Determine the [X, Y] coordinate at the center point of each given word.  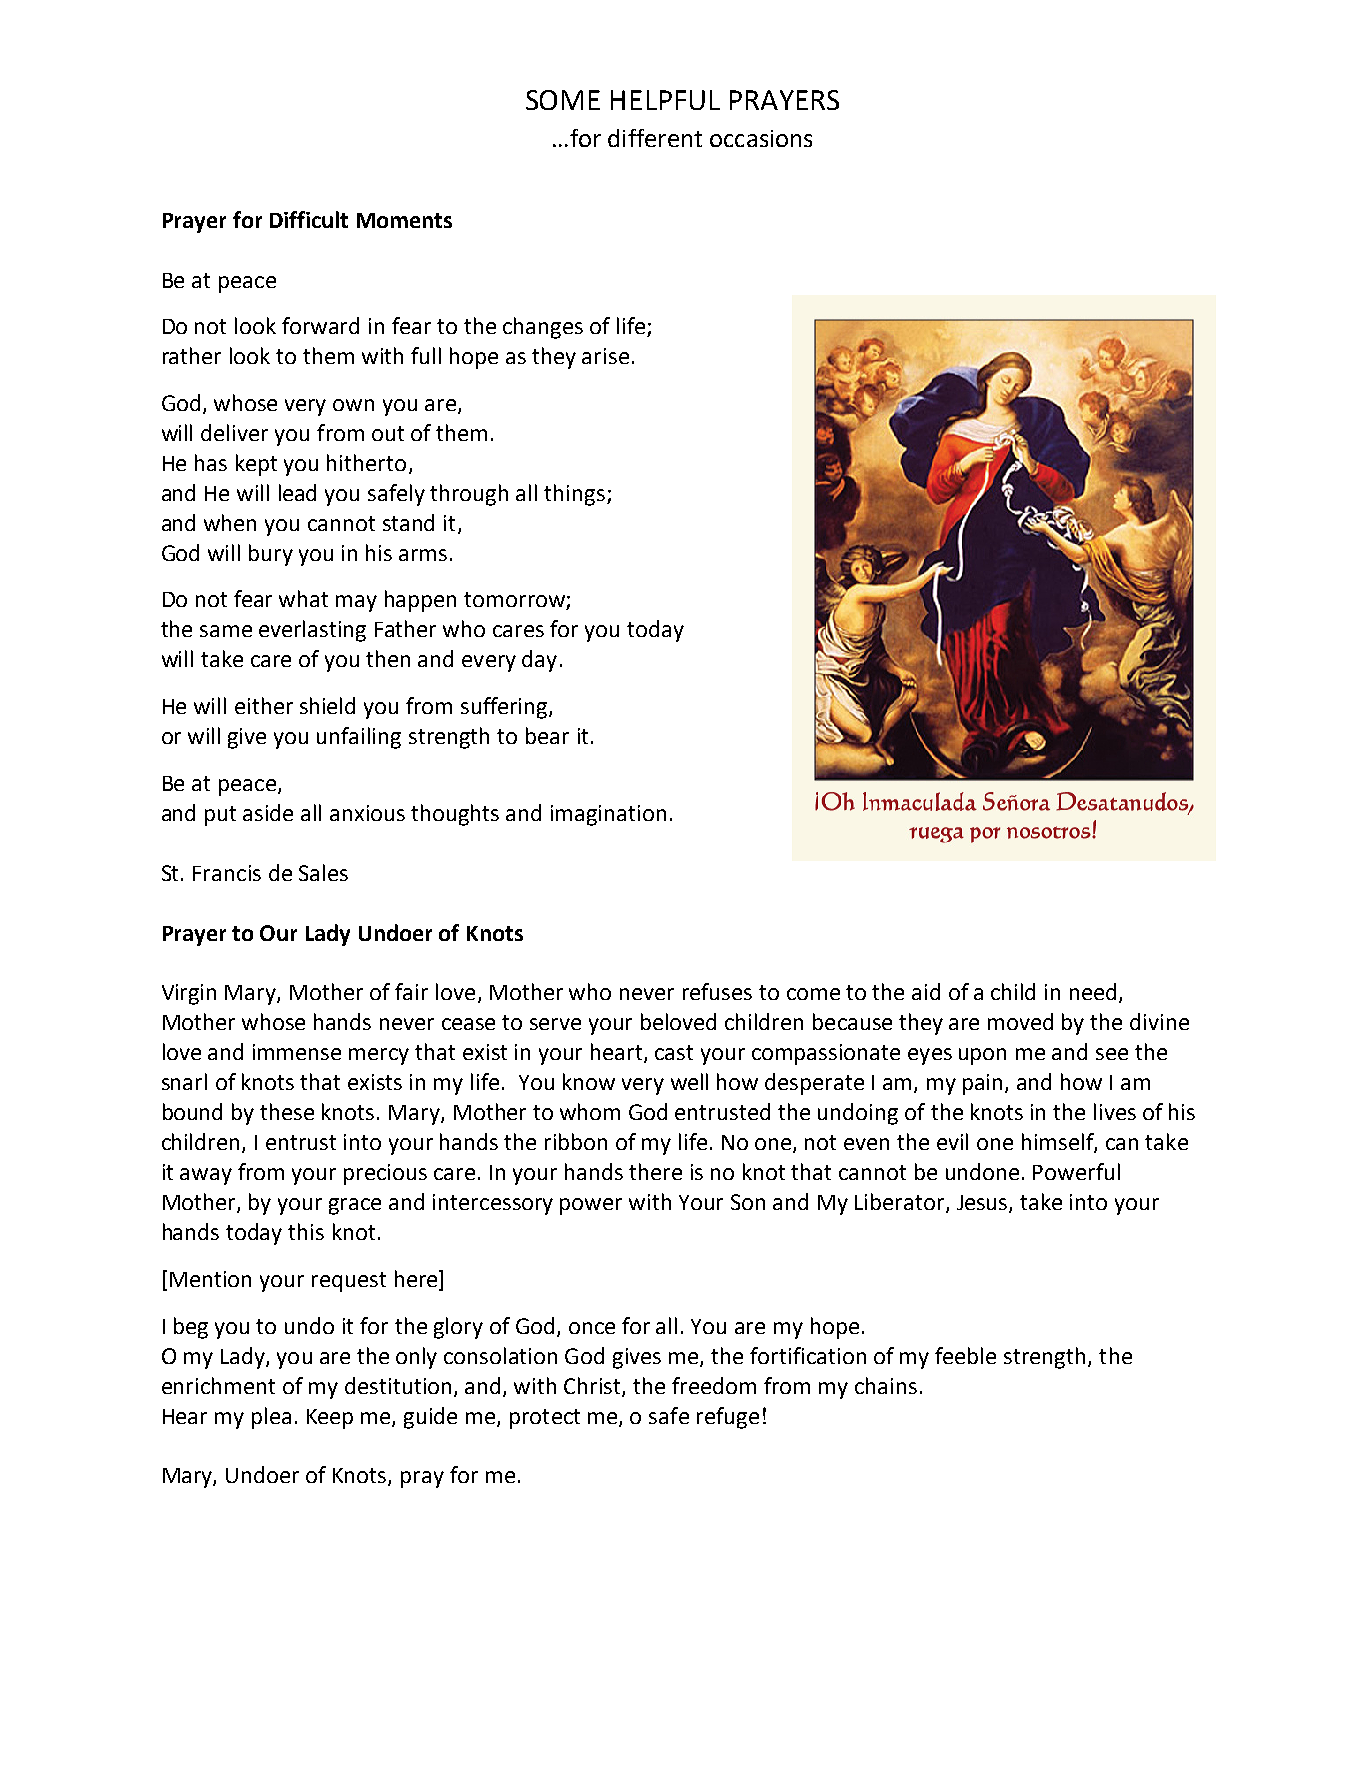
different [655, 138]
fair [411, 991]
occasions [761, 138]
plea [271, 1418]
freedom [714, 1385]
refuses [717, 991]
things [574, 495]
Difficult [309, 219]
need [1093, 991]
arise [605, 356]
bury [271, 555]
